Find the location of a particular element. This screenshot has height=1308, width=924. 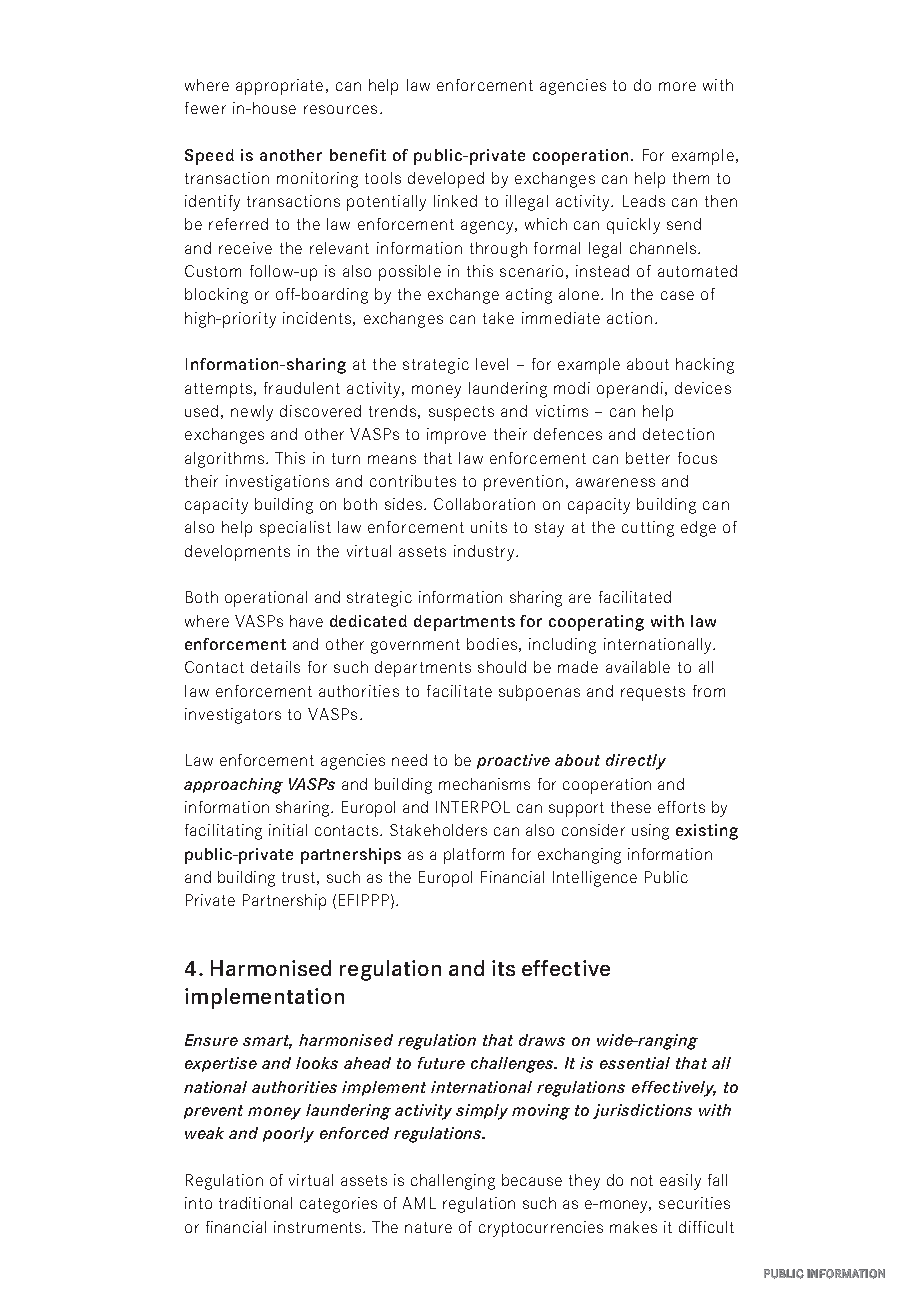

appropriate is located at coordinates (279, 87).
